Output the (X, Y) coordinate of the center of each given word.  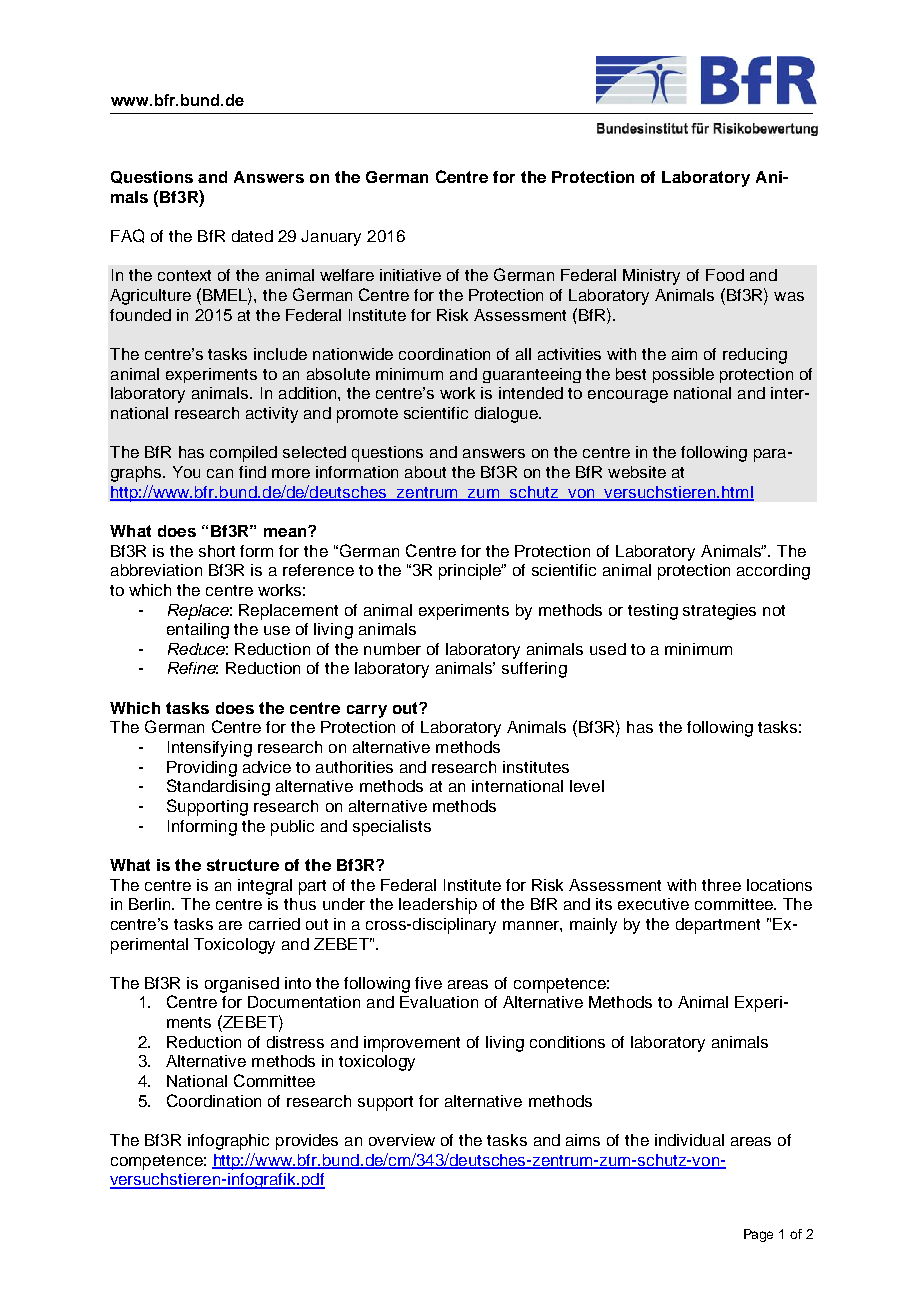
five (428, 983)
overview (402, 1140)
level (587, 786)
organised (242, 985)
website (637, 472)
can (220, 473)
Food (725, 275)
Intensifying (210, 749)
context (184, 275)
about (425, 472)
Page (758, 1235)
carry (367, 711)
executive (653, 904)
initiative (410, 275)
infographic (228, 1142)
